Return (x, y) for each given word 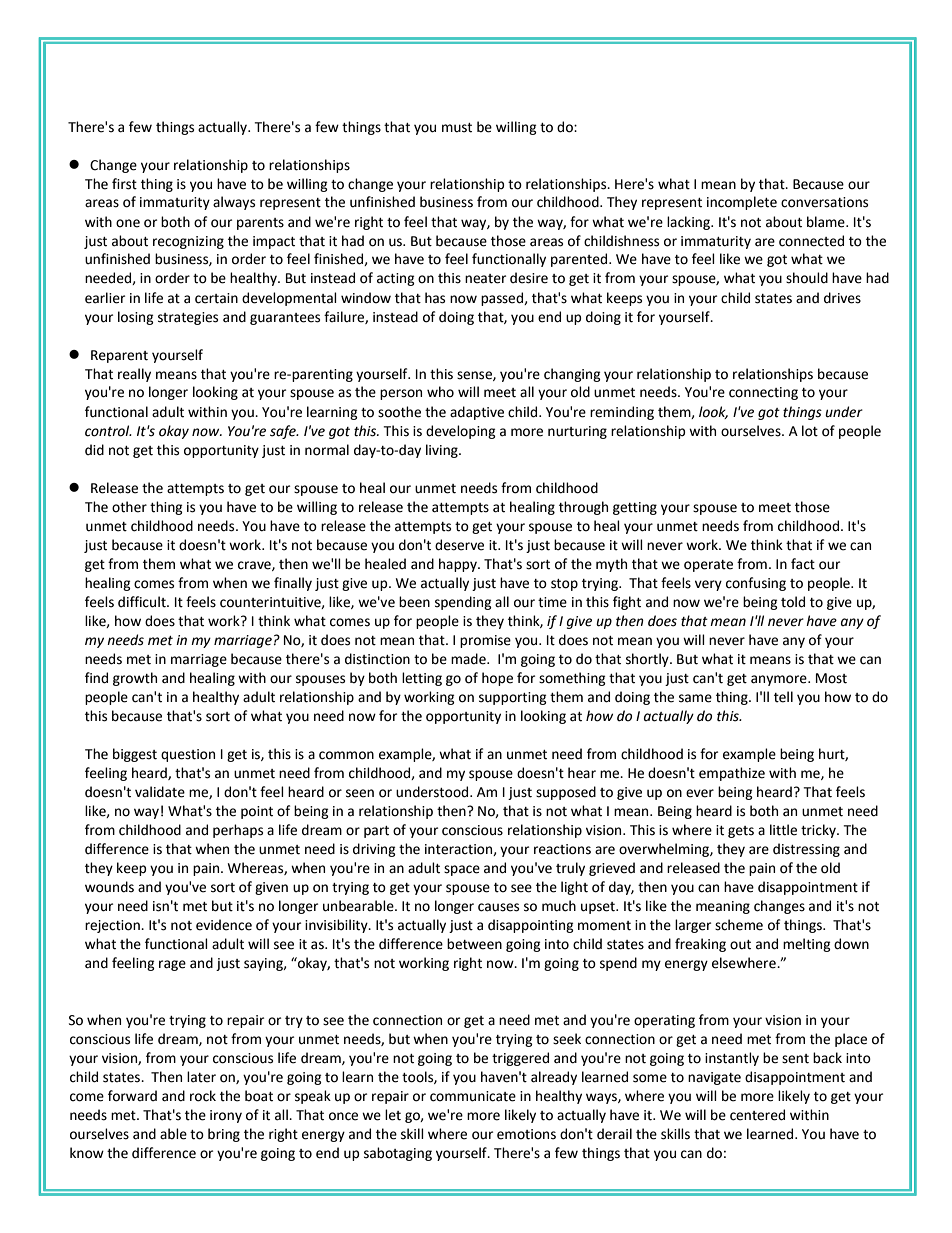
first (124, 184)
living (443, 451)
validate (160, 792)
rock (203, 1096)
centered (757, 1115)
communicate (473, 1096)
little (783, 830)
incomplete (742, 203)
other (129, 507)
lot (810, 431)
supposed (566, 793)
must (457, 128)
